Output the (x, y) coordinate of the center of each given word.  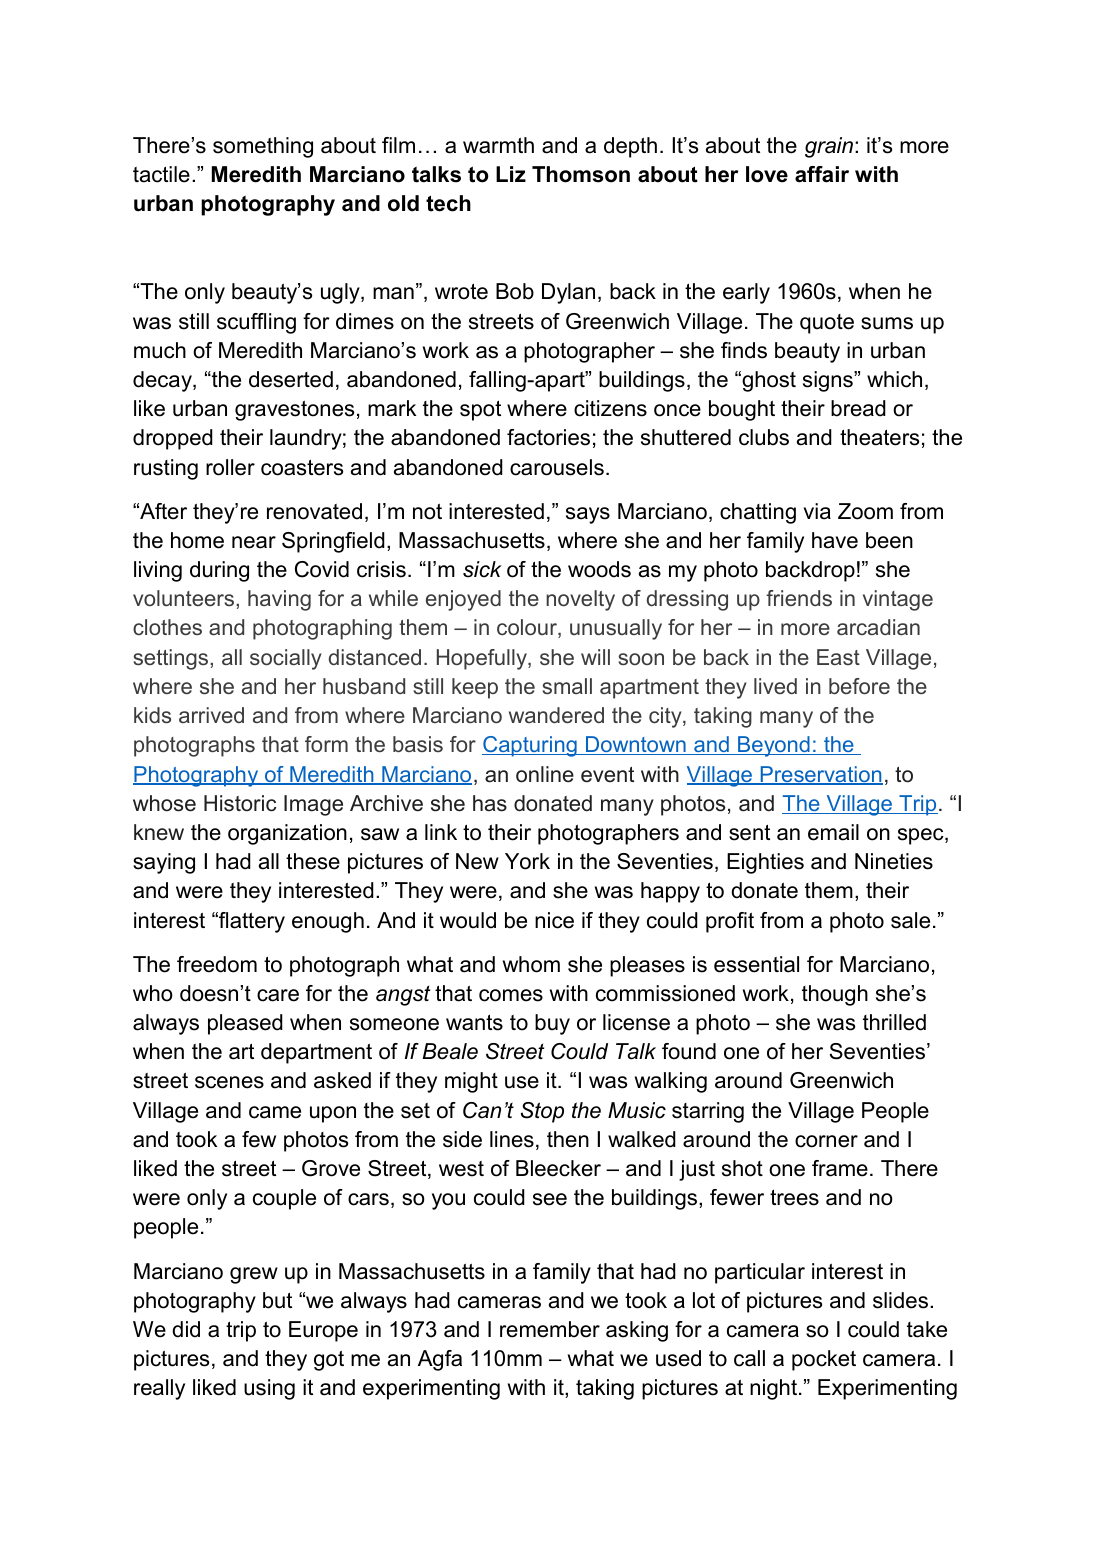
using (269, 1389)
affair (822, 174)
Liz (511, 174)
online (545, 774)
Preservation (820, 775)
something (263, 147)
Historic (240, 803)
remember (550, 1329)
